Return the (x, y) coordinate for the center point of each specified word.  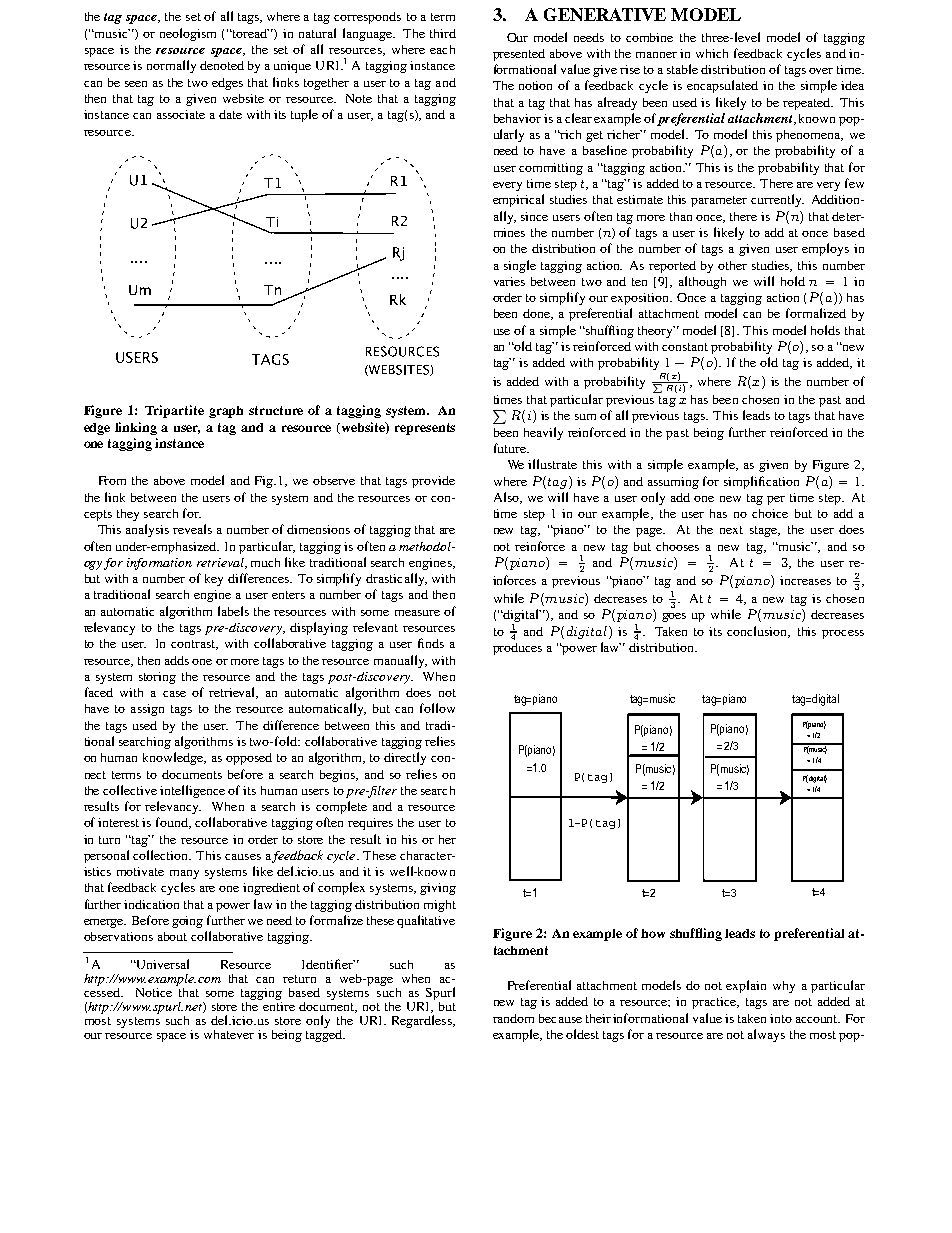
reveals (192, 529)
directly (405, 758)
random (513, 1018)
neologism (188, 34)
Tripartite (174, 411)
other (732, 265)
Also (507, 498)
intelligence (192, 791)
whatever (229, 1034)
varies (509, 281)
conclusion (758, 632)
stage (765, 531)
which (712, 53)
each (442, 49)
